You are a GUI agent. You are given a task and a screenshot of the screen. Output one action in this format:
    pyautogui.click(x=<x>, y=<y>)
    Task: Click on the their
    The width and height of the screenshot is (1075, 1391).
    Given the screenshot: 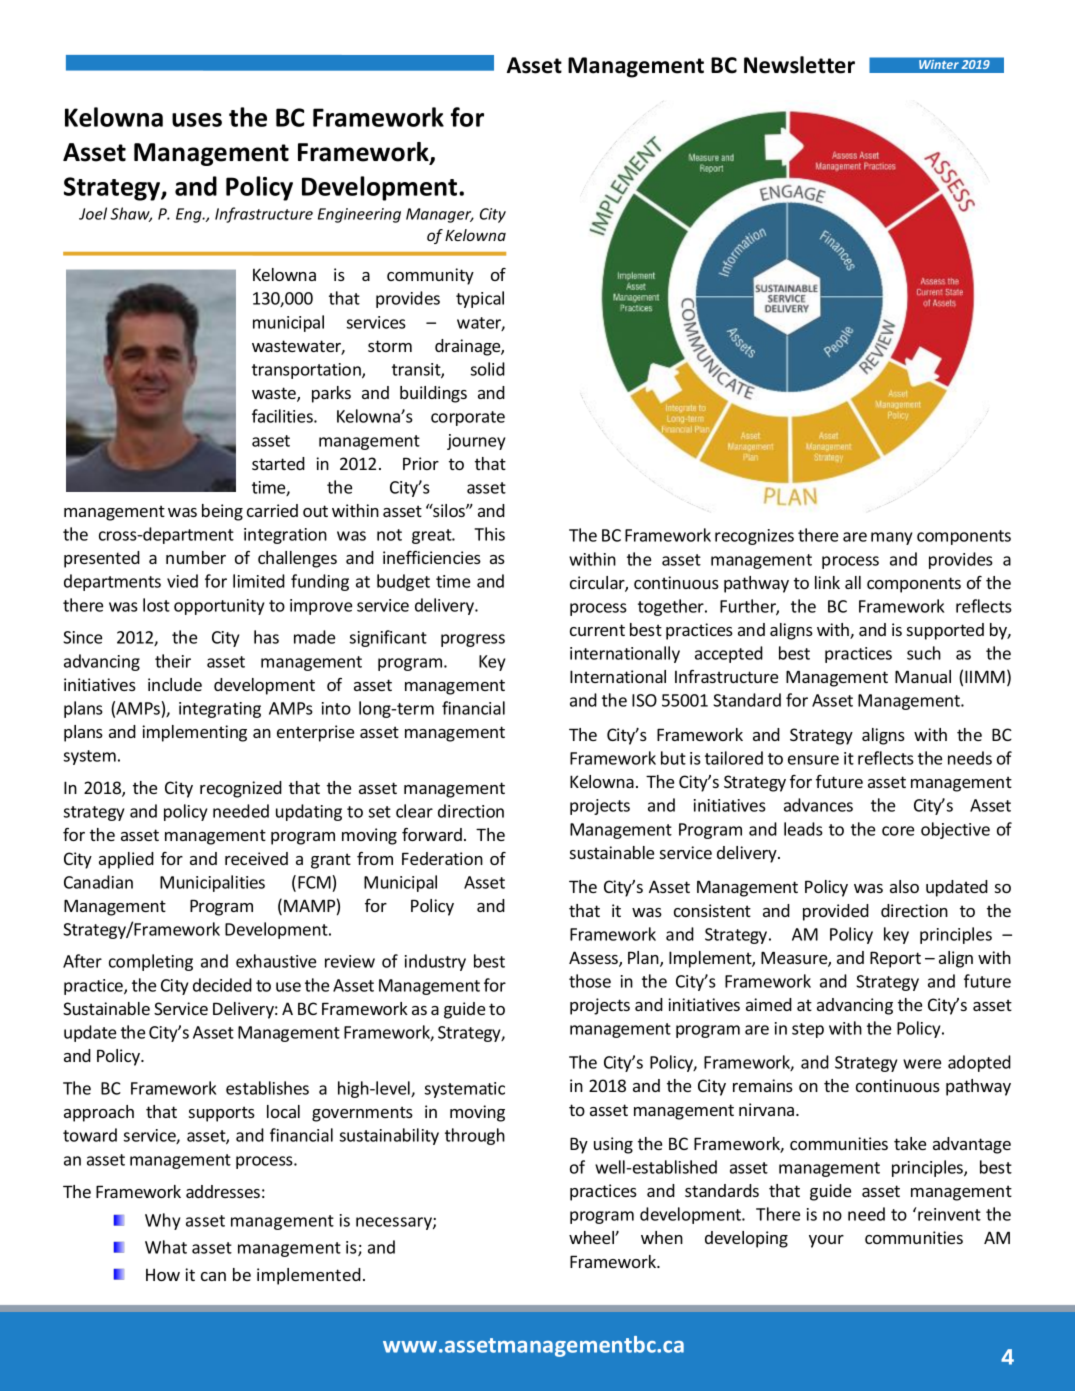 What is the action you would take?
    pyautogui.click(x=173, y=661)
